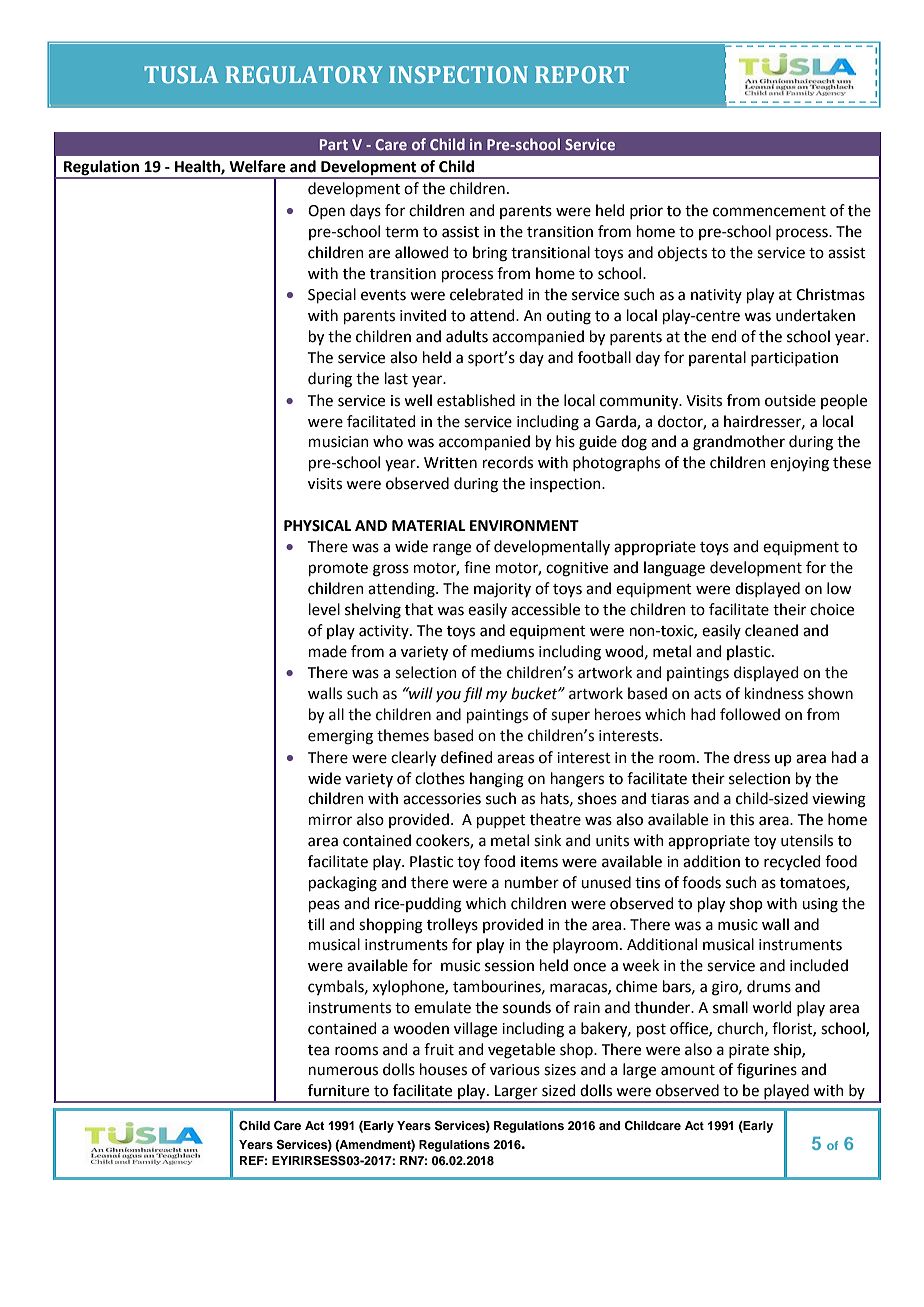 This screenshot has height=1307, width=924. I want to click on super, so click(570, 717).
